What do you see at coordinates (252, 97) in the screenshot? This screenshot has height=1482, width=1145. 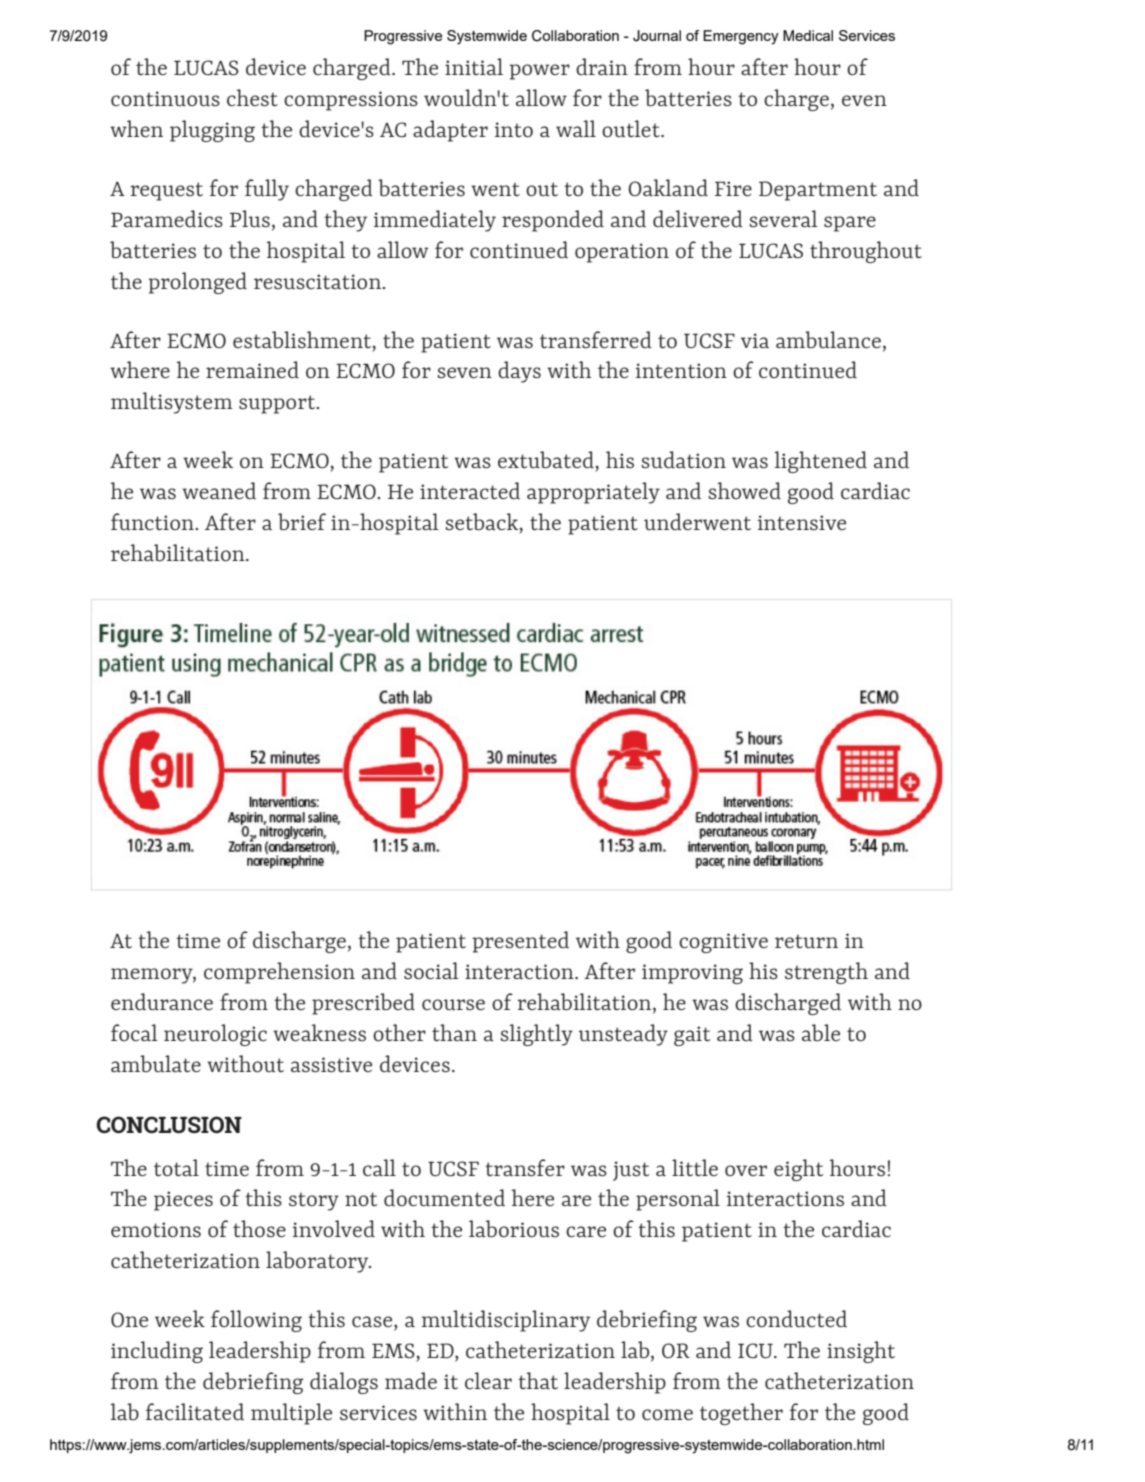 I see `chest` at bounding box center [252, 97].
